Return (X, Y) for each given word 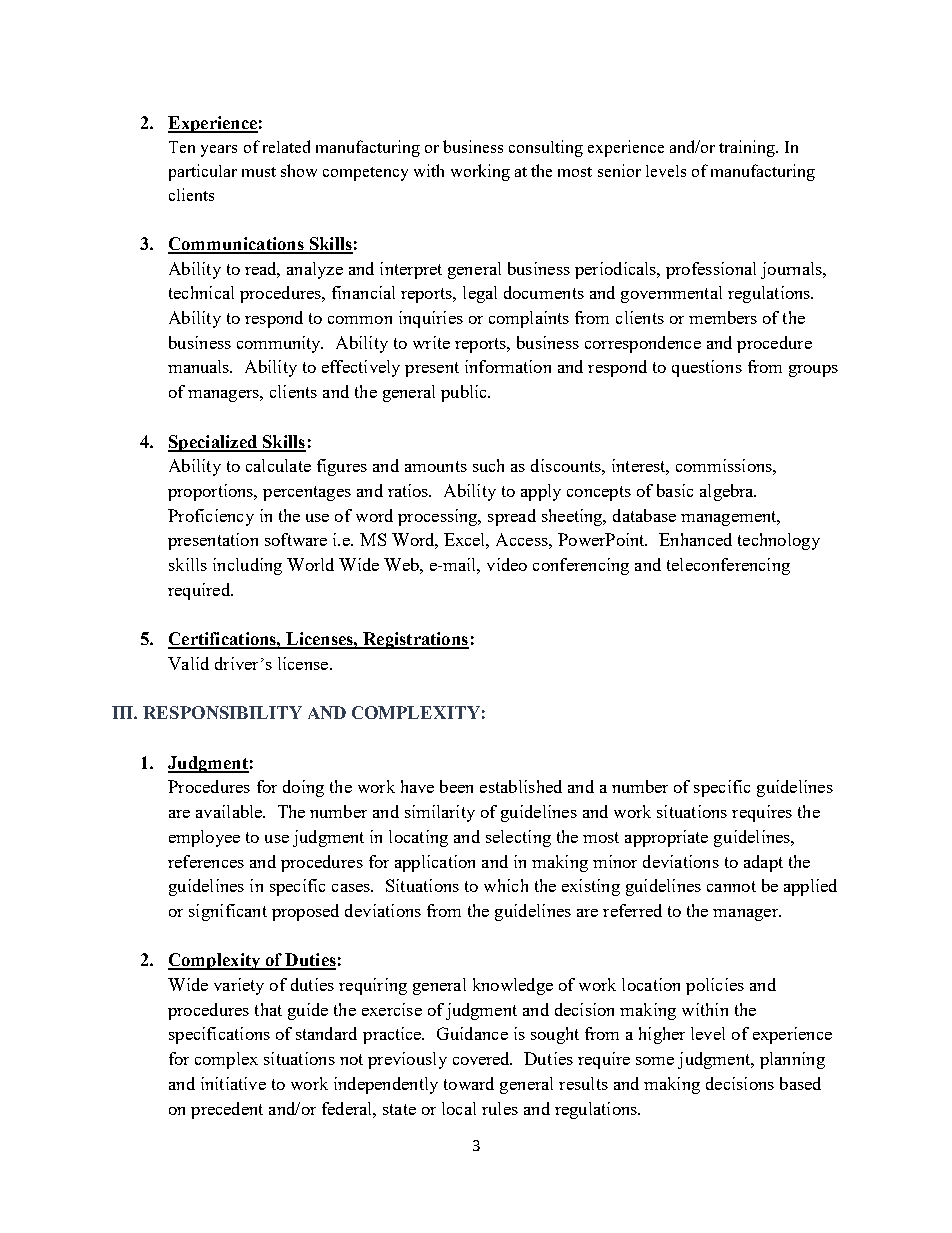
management (730, 518)
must (259, 172)
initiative (233, 1083)
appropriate (666, 838)
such (488, 465)
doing (303, 788)
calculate (278, 465)
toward (469, 1083)
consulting (546, 148)
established (521, 786)
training (748, 148)
